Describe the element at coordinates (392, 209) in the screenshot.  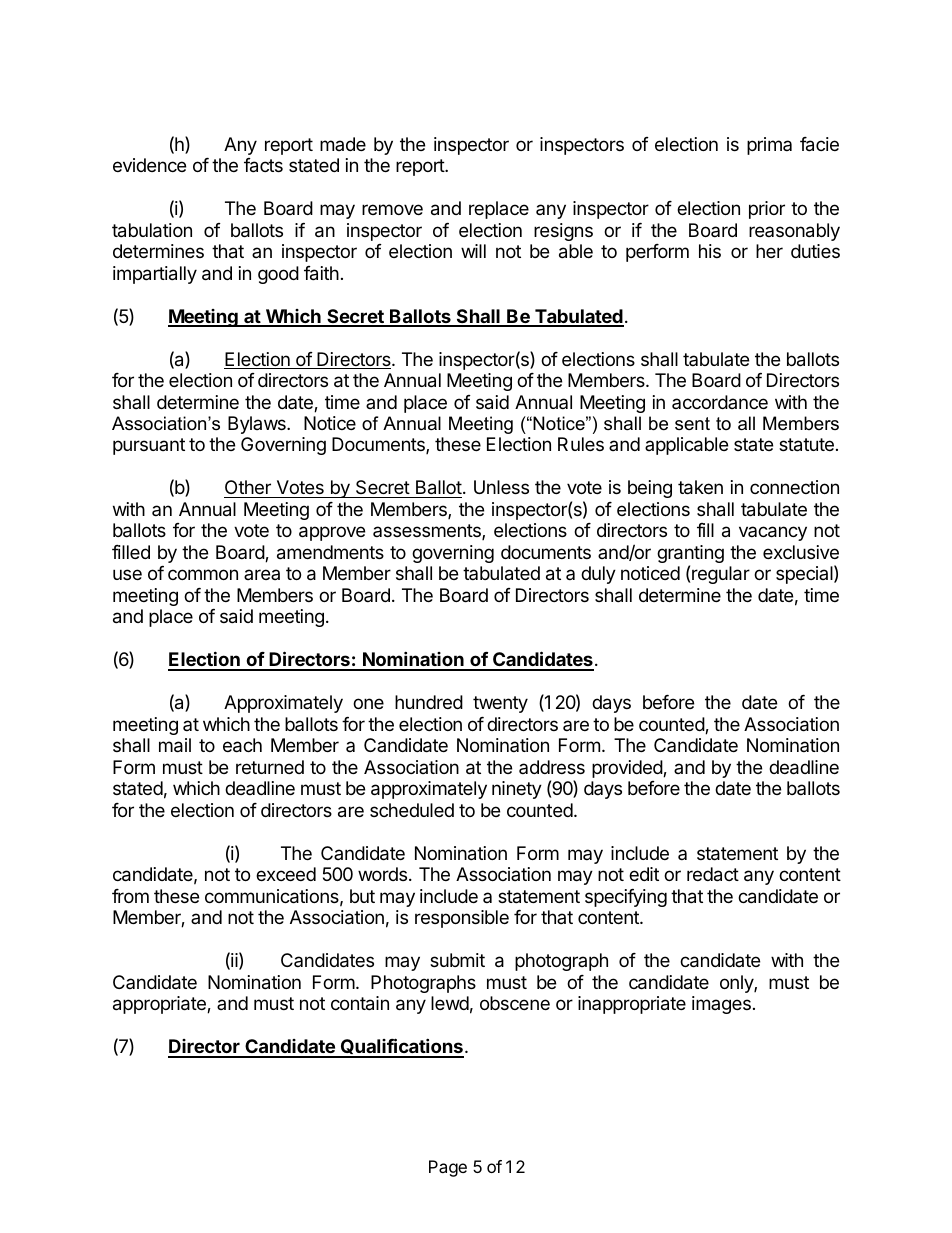
I see `remove` at that location.
